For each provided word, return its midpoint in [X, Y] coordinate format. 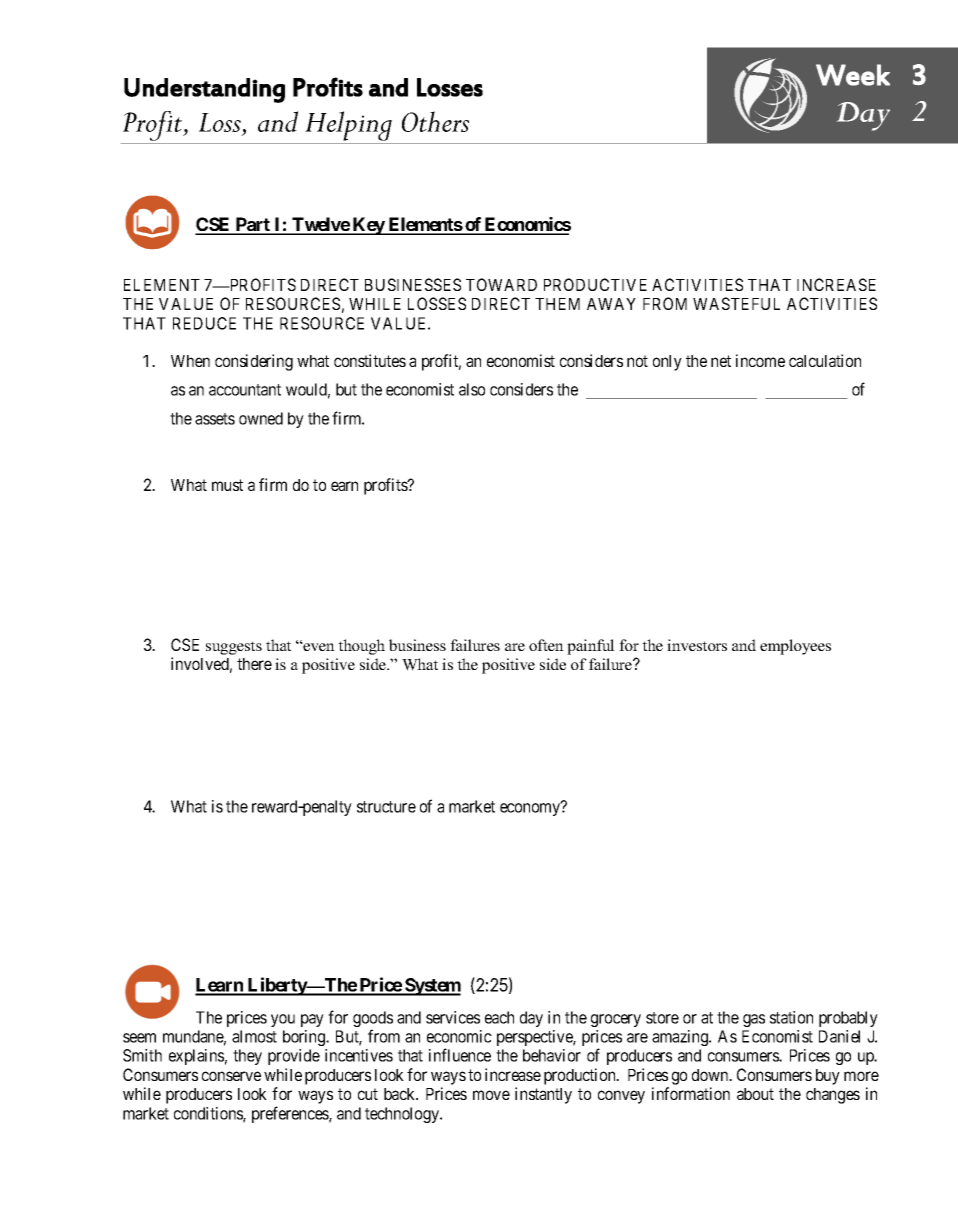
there [254, 664]
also [472, 389]
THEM [557, 304]
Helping [348, 127]
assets [215, 419]
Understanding [204, 90]
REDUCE [204, 323]
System [432, 987]
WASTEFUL [736, 303]
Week [853, 75]
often [546, 645]
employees [795, 647]
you [283, 1020]
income [760, 360]
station [791, 1017]
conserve [231, 1076]
